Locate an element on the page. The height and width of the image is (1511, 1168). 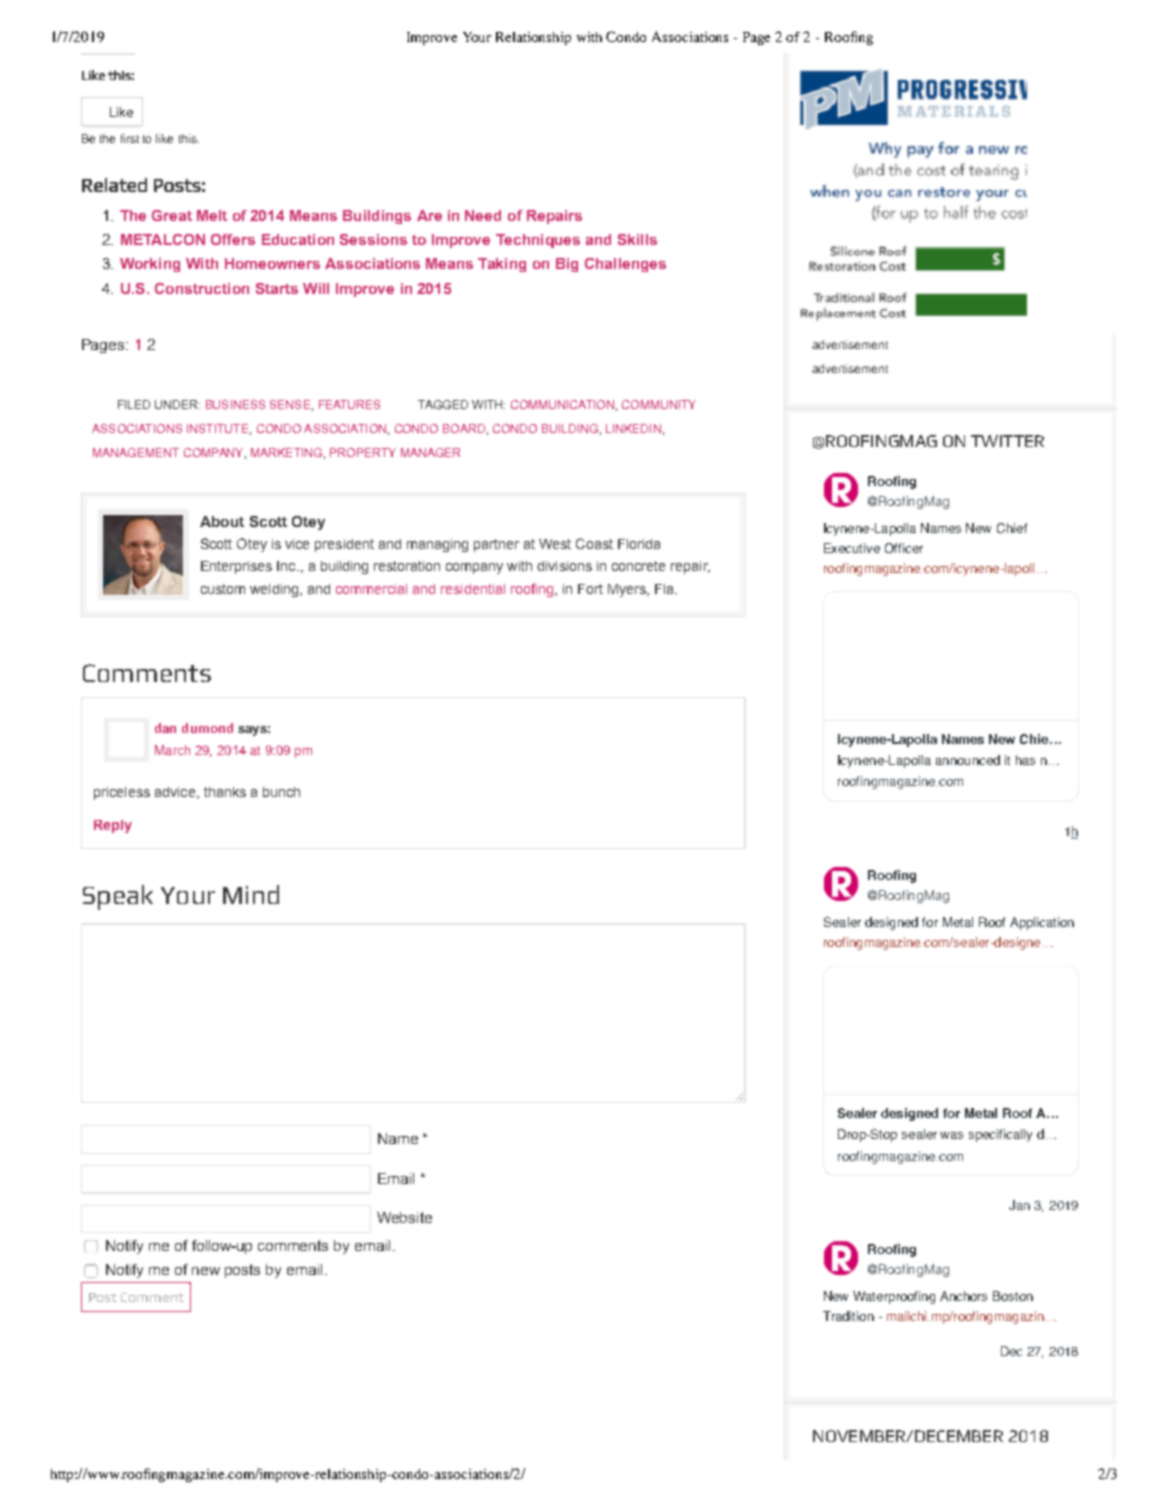
March is located at coordinates (172, 750).
